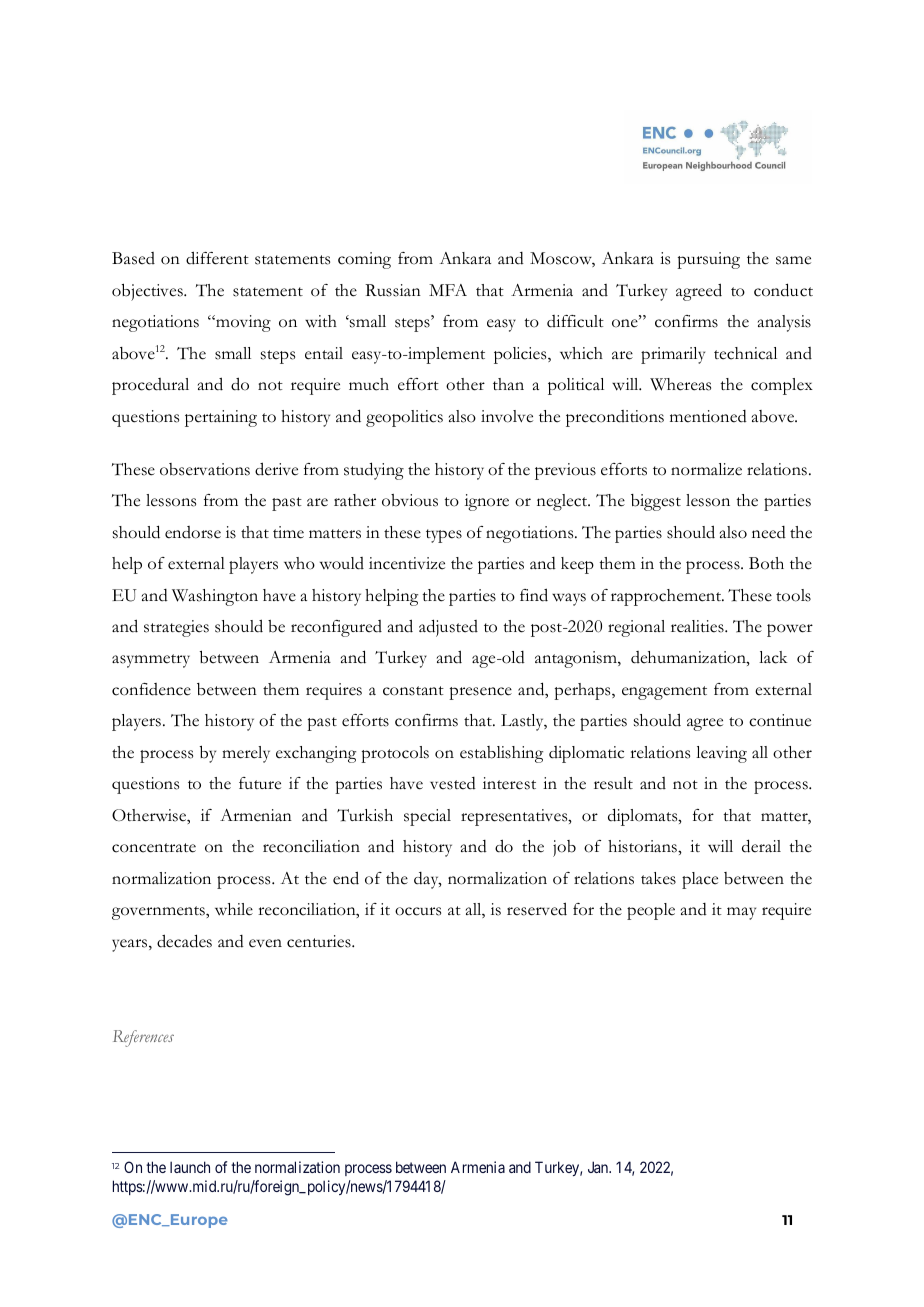  What do you see at coordinates (190, 1167) in the page?
I see `launch` at bounding box center [190, 1167].
